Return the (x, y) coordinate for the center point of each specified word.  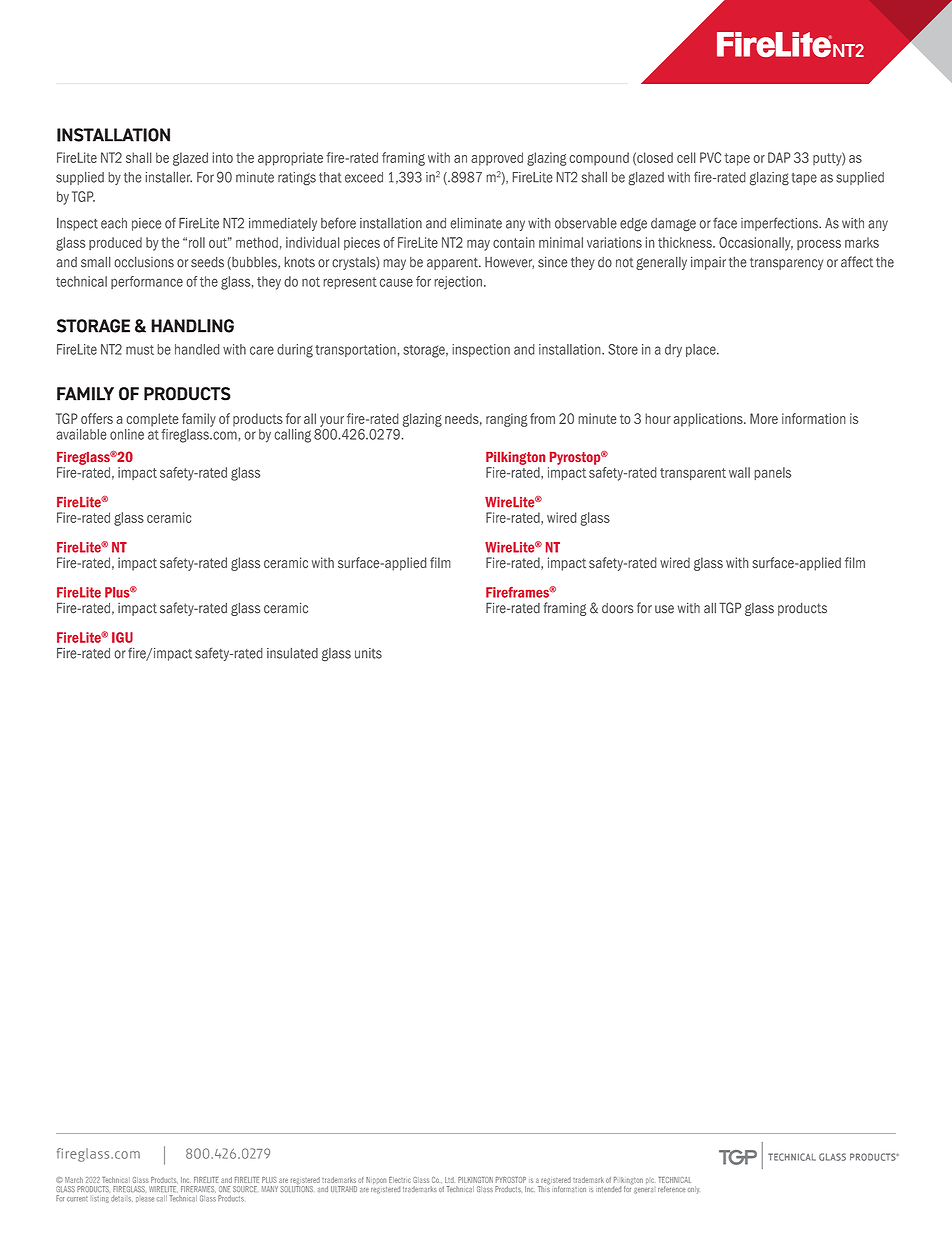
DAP (779, 157)
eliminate (476, 223)
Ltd (449, 1180)
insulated (292, 653)
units (368, 653)
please (145, 1199)
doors (617, 608)
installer (168, 177)
